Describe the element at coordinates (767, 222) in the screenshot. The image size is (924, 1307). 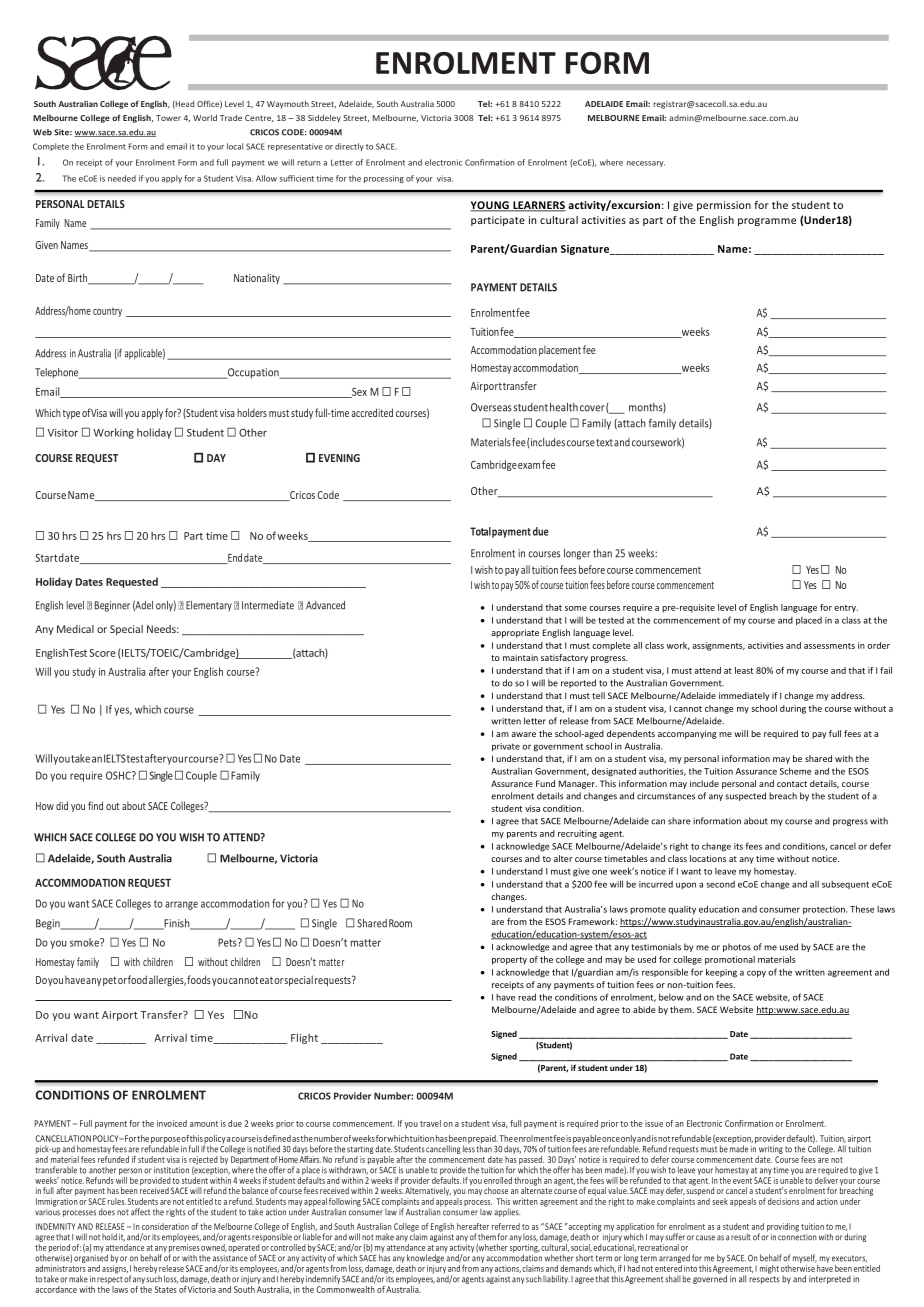
I see `programme` at that location.
